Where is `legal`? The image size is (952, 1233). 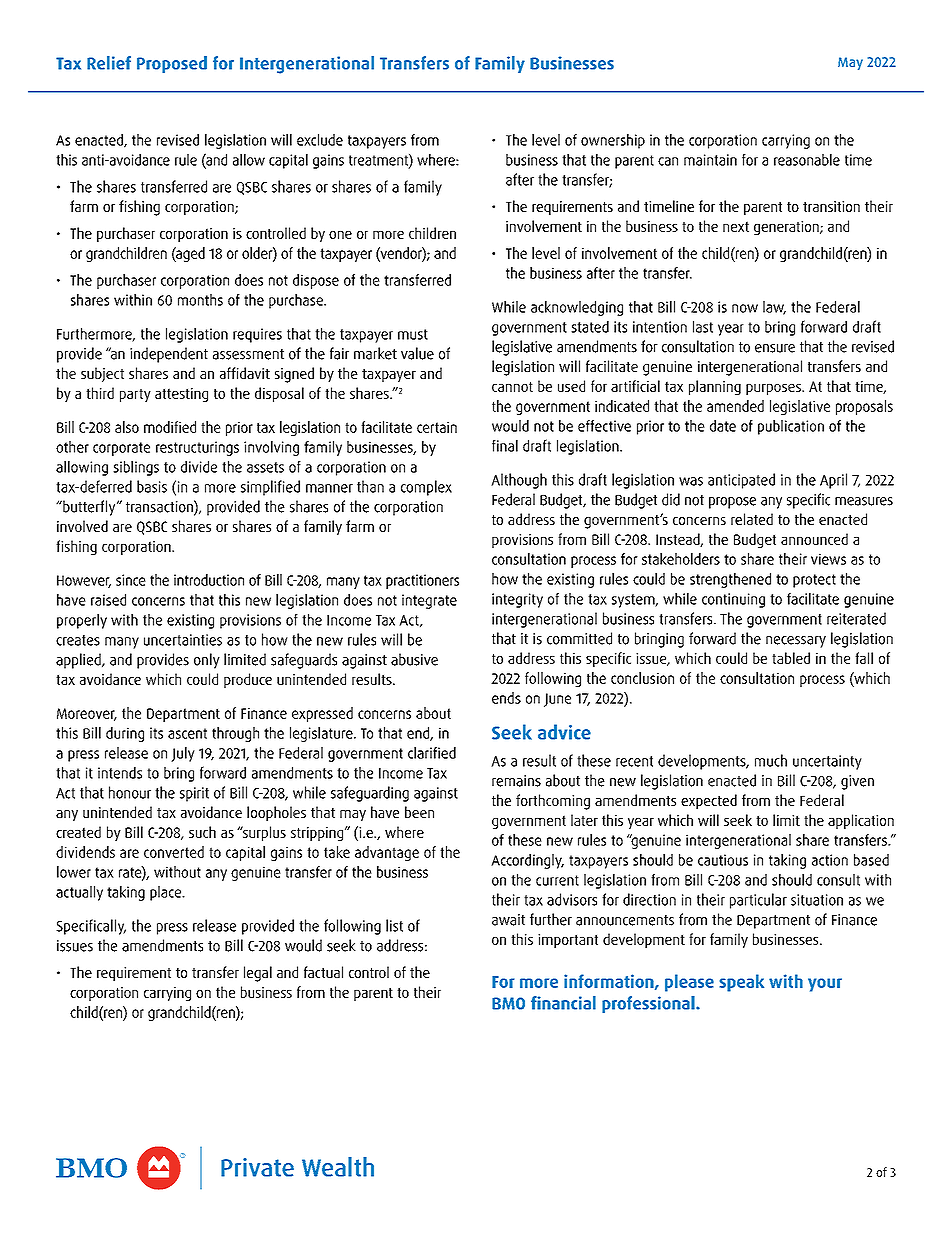
legal is located at coordinates (258, 974).
